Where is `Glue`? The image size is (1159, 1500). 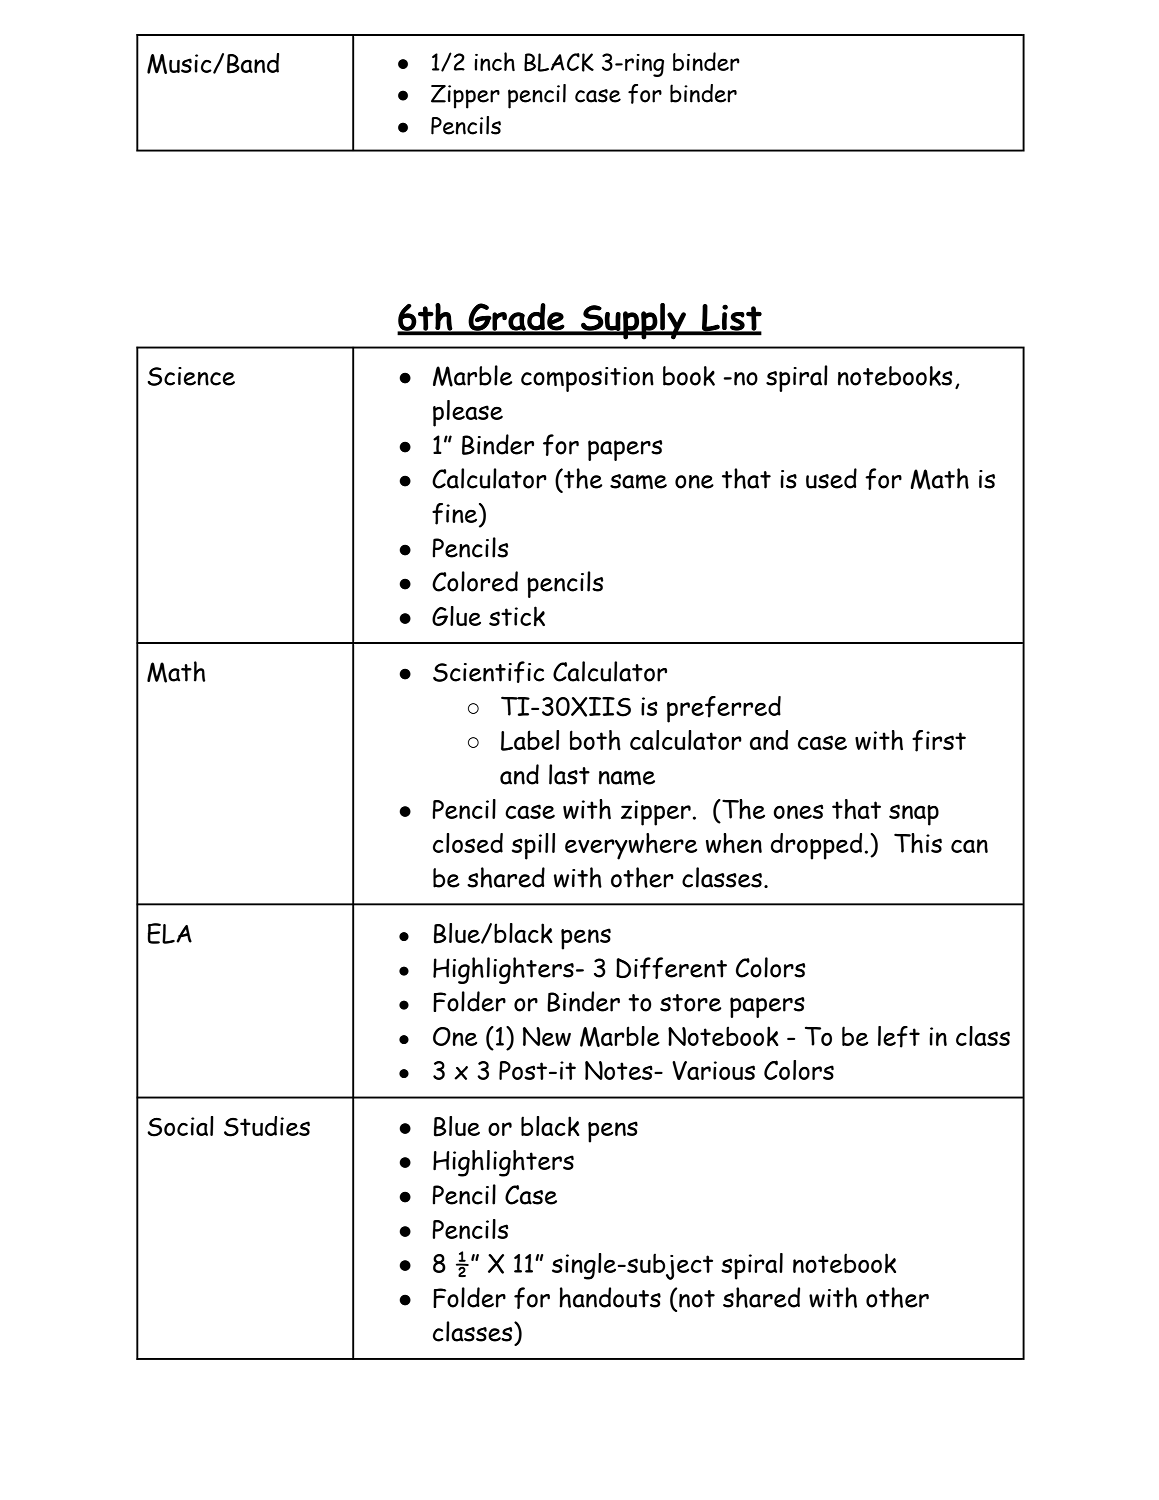
Glue is located at coordinates (456, 616).
